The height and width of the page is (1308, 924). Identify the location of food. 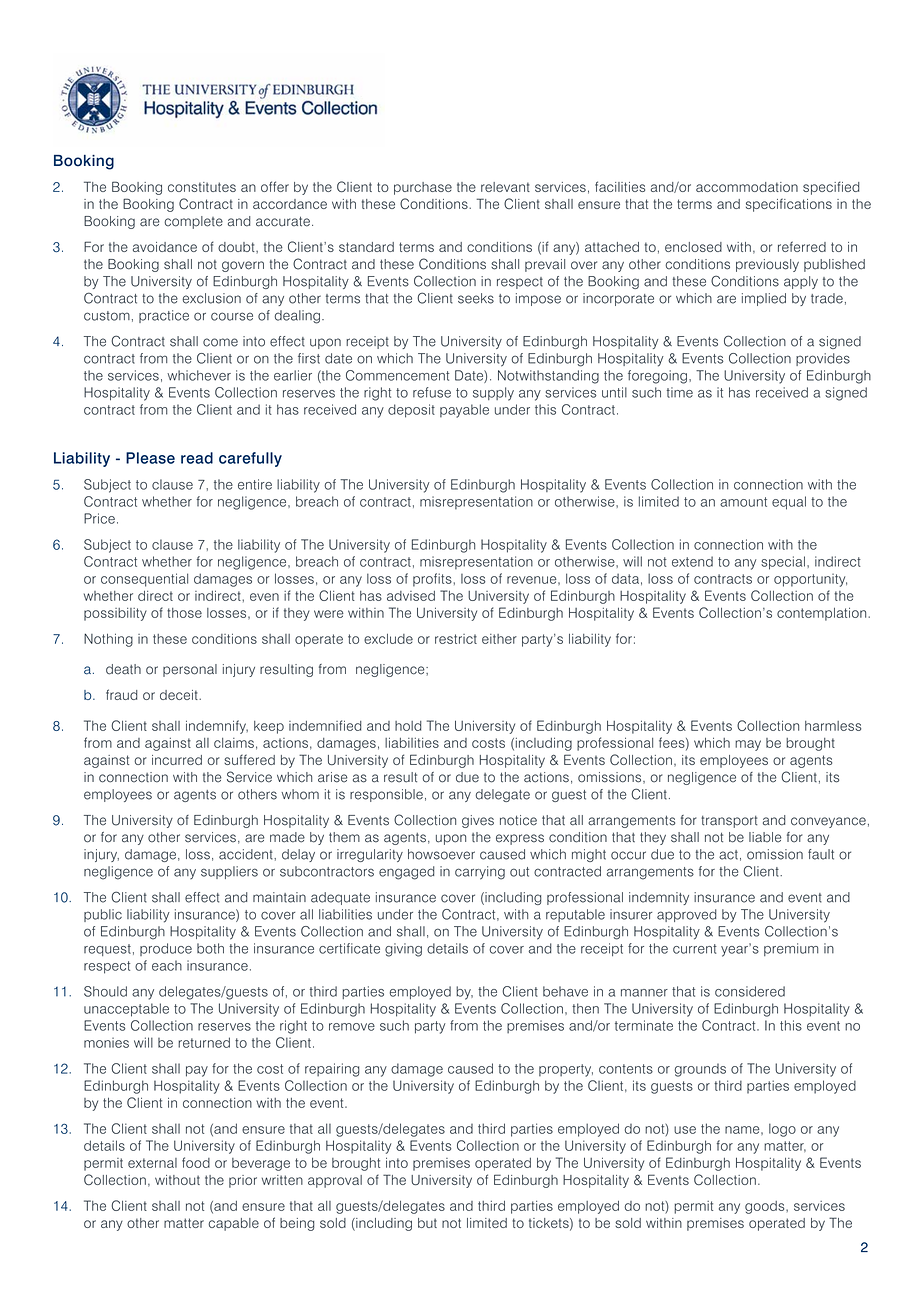
(196, 1162).
